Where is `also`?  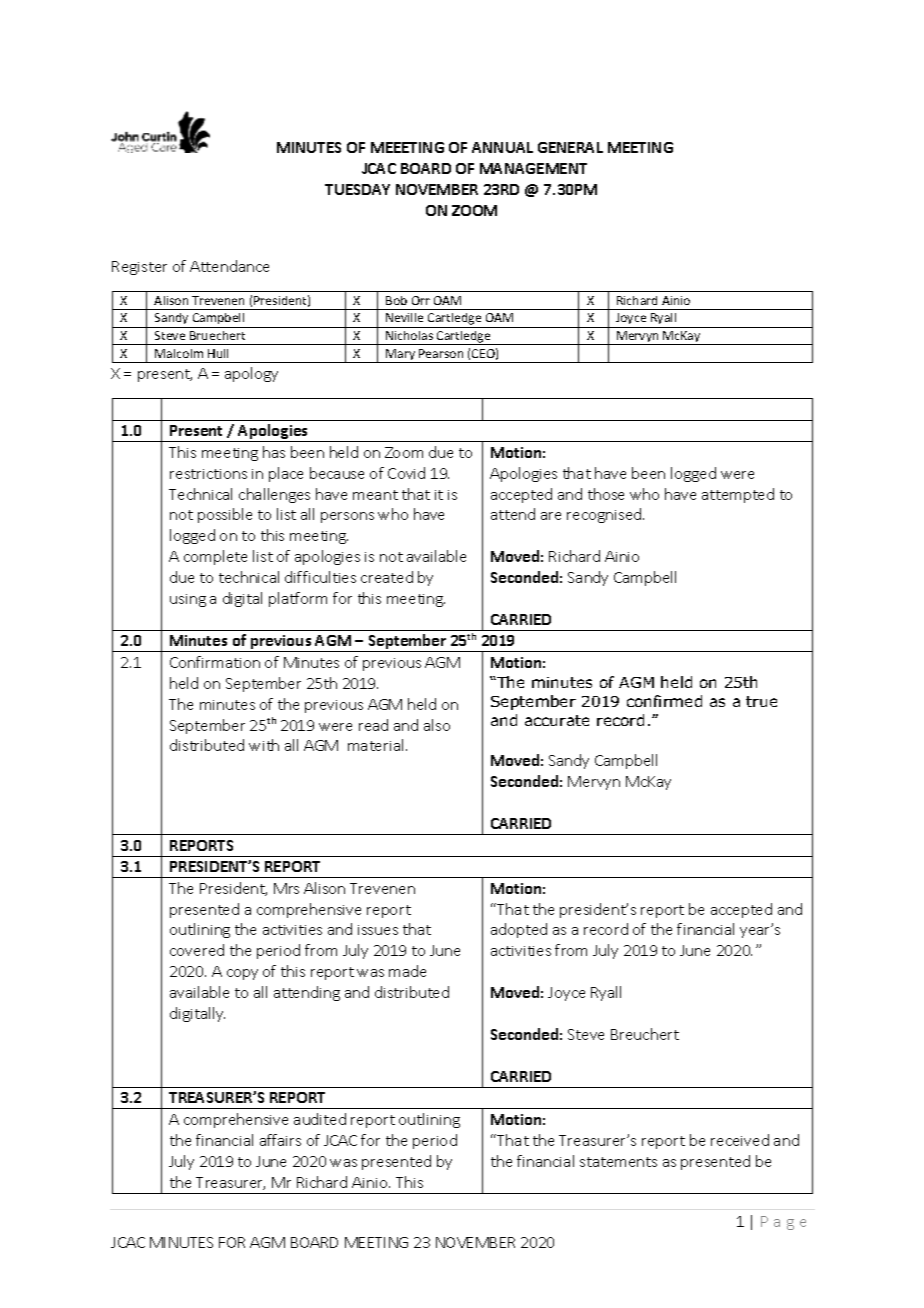 also is located at coordinates (437, 725).
